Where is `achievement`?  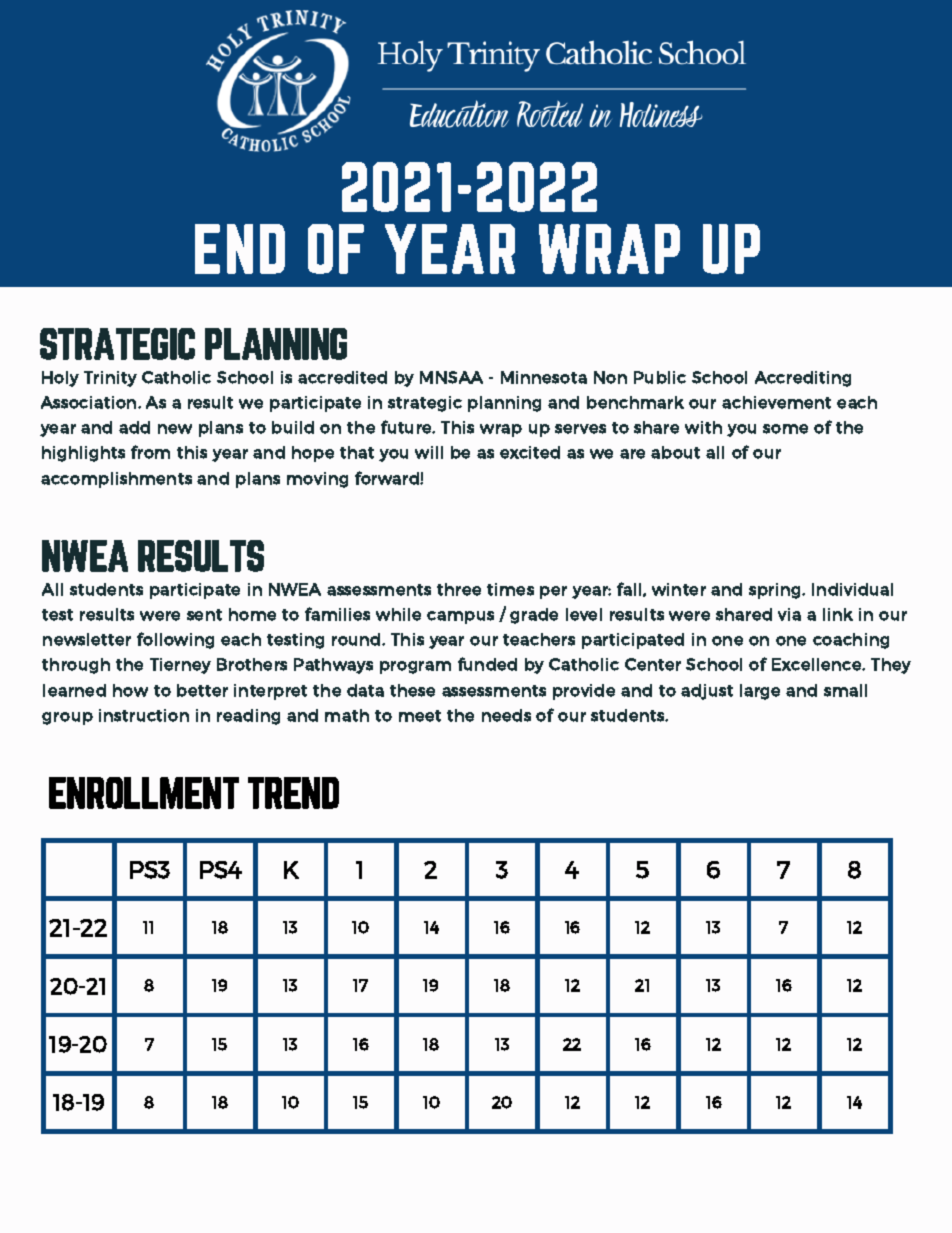 achievement is located at coordinates (776, 402).
